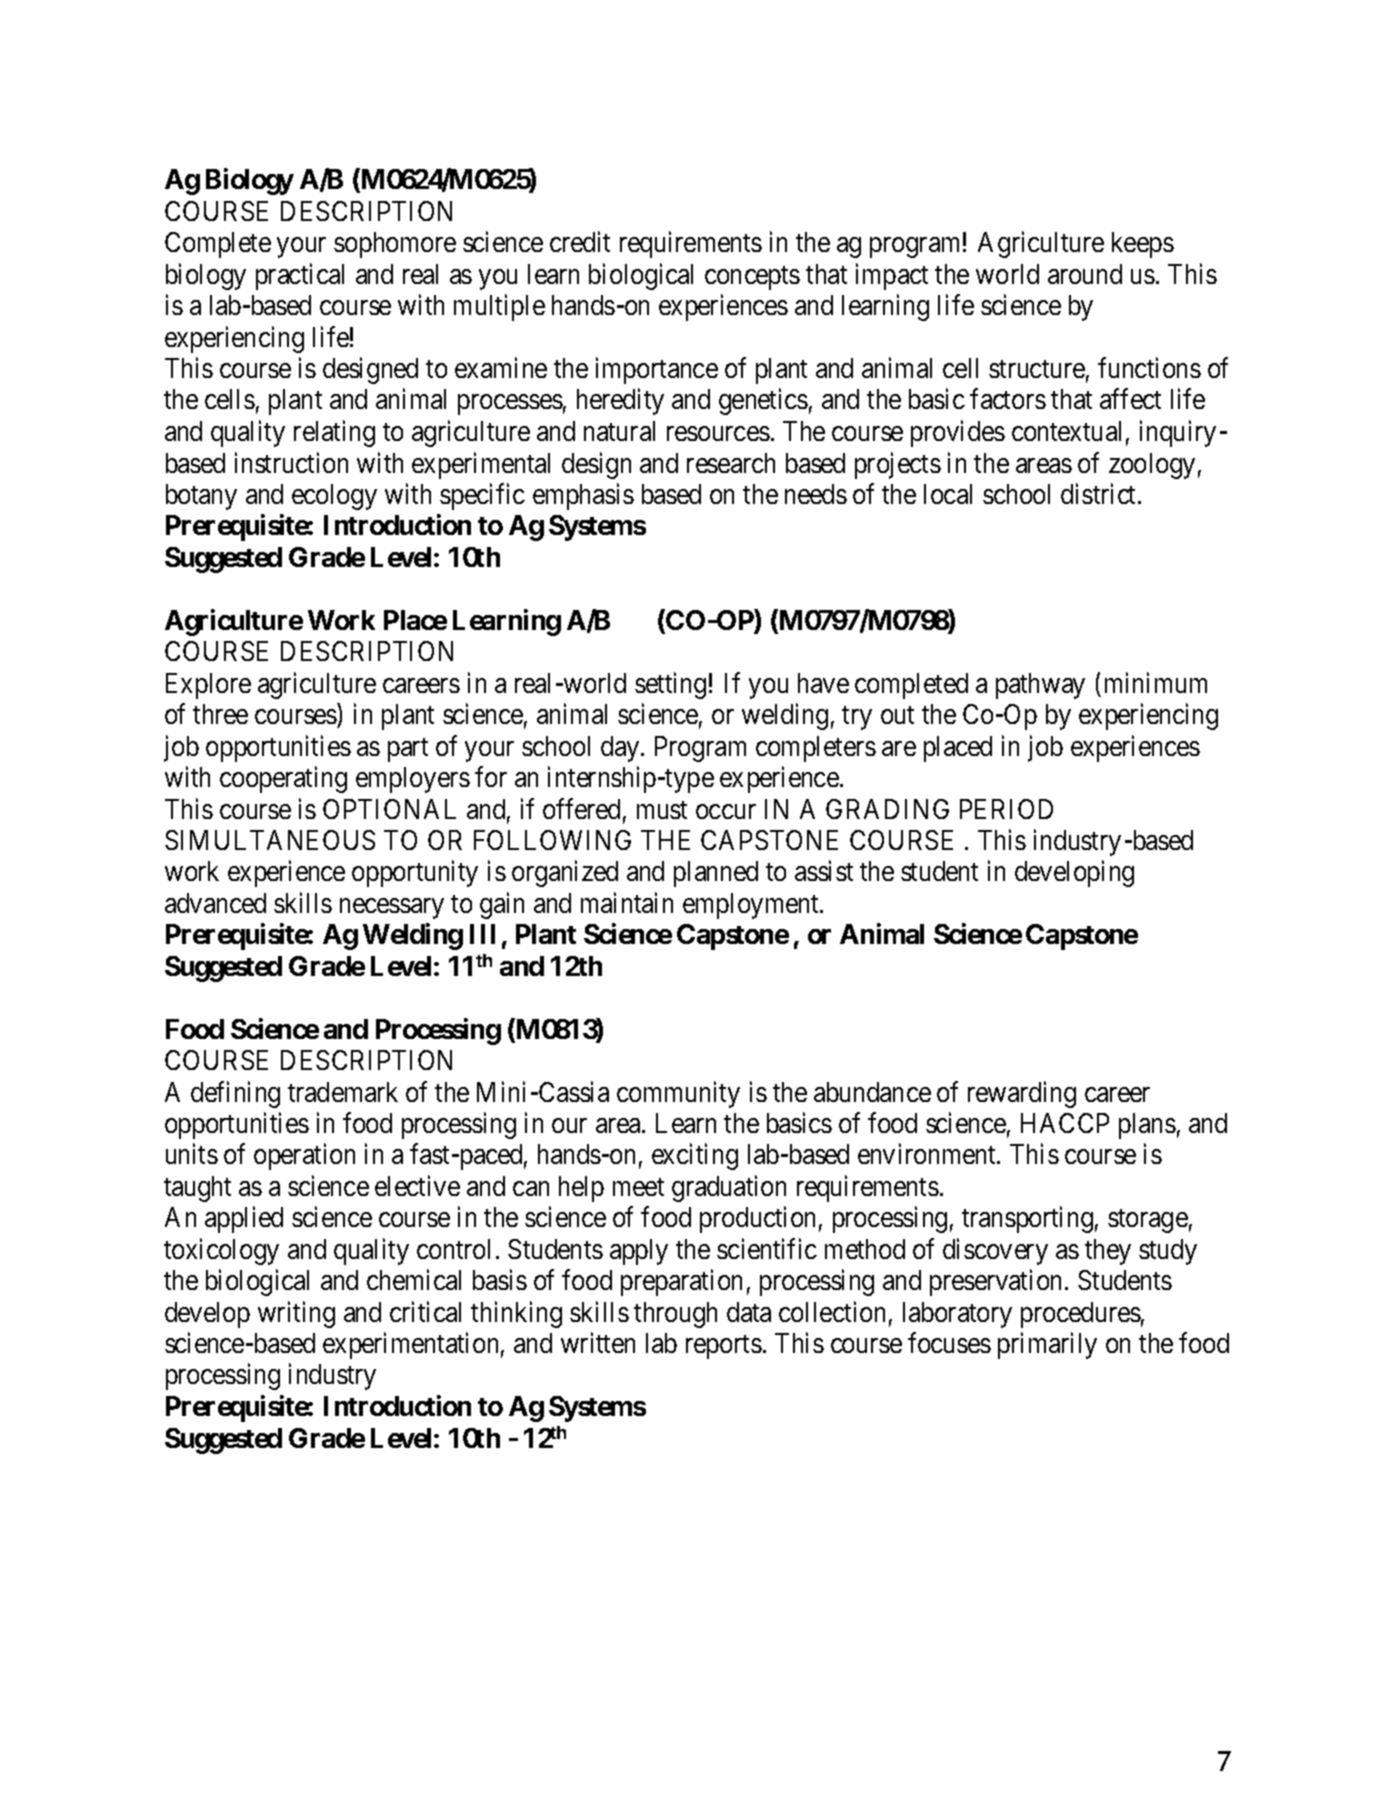 This document has height=1805, width=1395. Describe the element at coordinates (296, 1314) in the document. I see `writing` at that location.
